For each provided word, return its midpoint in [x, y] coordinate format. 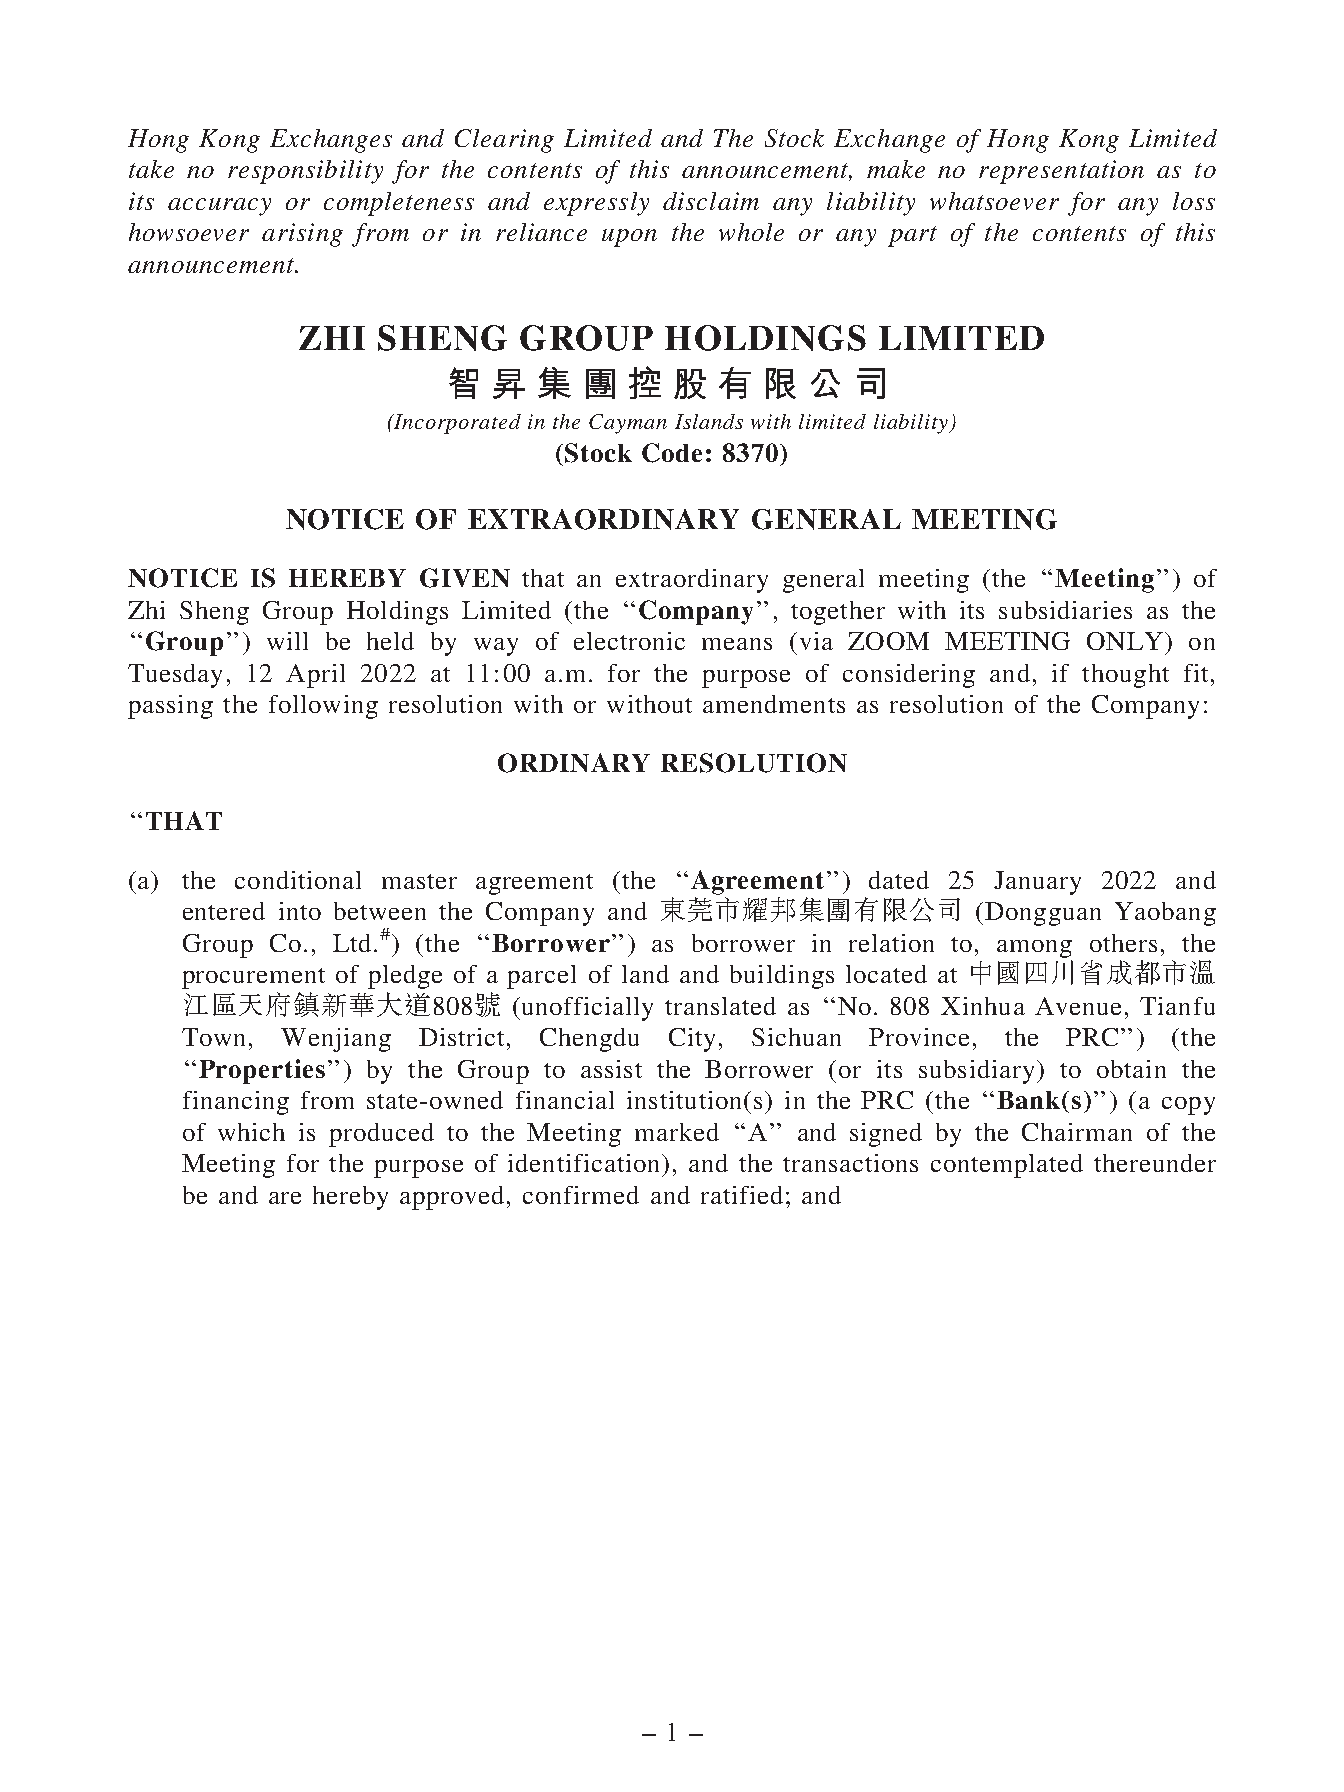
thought [1125, 676]
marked [677, 1132]
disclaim [711, 201]
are [285, 1198]
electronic [629, 641]
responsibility [305, 172]
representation [1061, 172]
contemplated [1007, 1166]
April [315, 676]
